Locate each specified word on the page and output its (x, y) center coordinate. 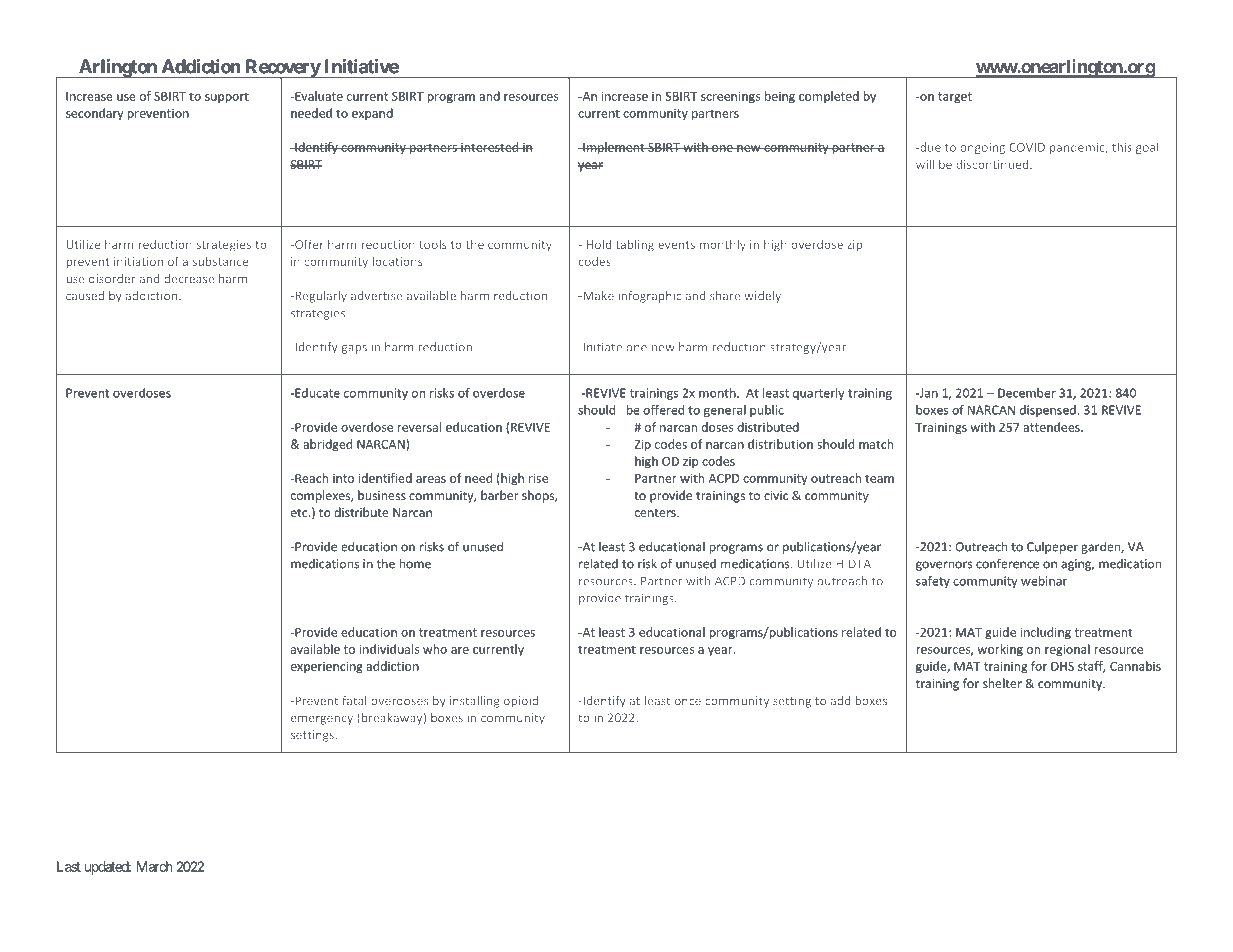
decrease (189, 278)
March (155, 866)
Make (597, 295)
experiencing (327, 667)
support (227, 98)
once (688, 702)
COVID (1027, 147)
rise (538, 478)
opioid (521, 702)
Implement (614, 148)
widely (762, 297)
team (879, 478)
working (1000, 650)
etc (300, 513)
